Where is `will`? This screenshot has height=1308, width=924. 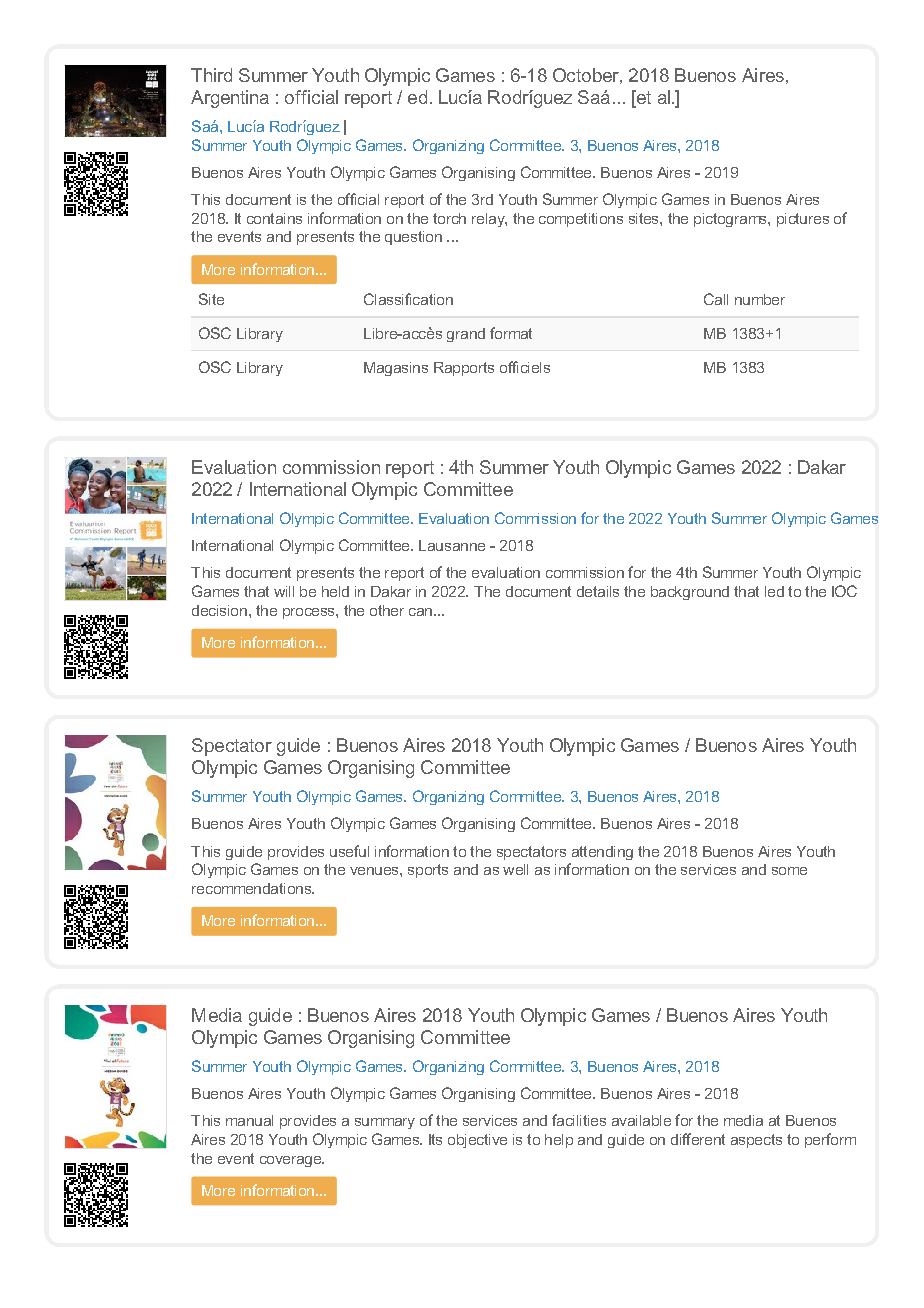 will is located at coordinates (284, 591).
